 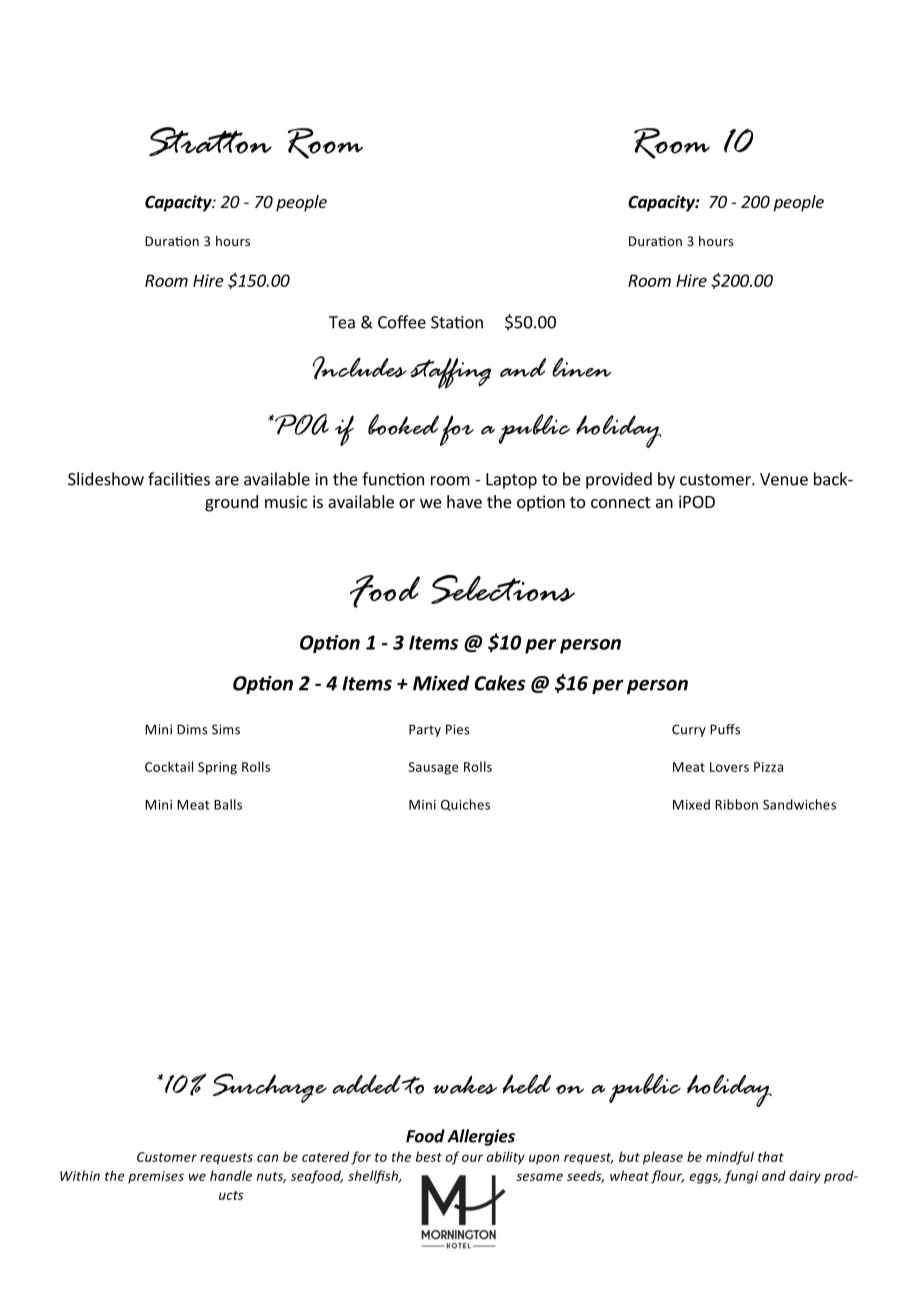 I want to click on mindful, so click(x=730, y=1158).
